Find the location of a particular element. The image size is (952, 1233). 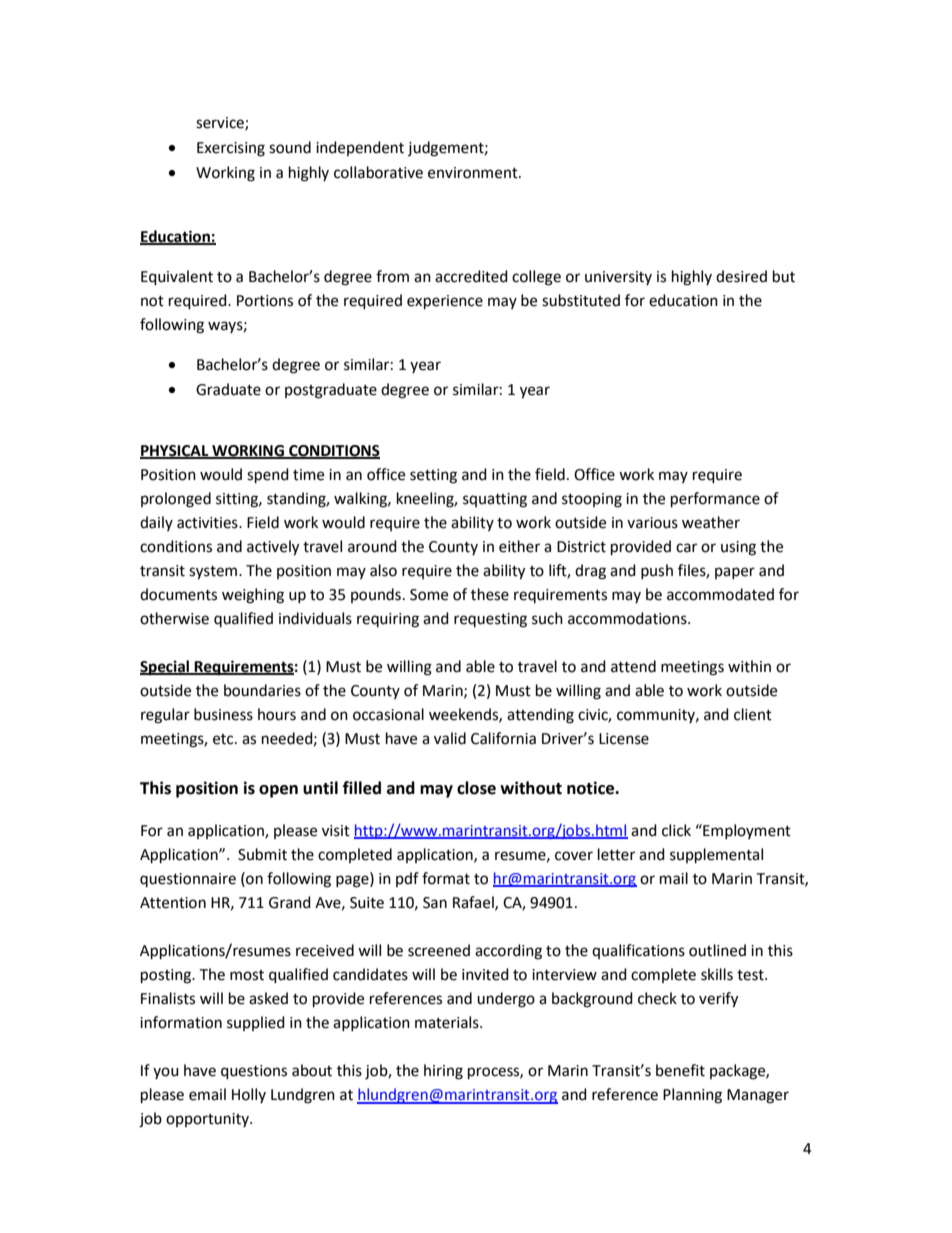

environment is located at coordinates (474, 173).
